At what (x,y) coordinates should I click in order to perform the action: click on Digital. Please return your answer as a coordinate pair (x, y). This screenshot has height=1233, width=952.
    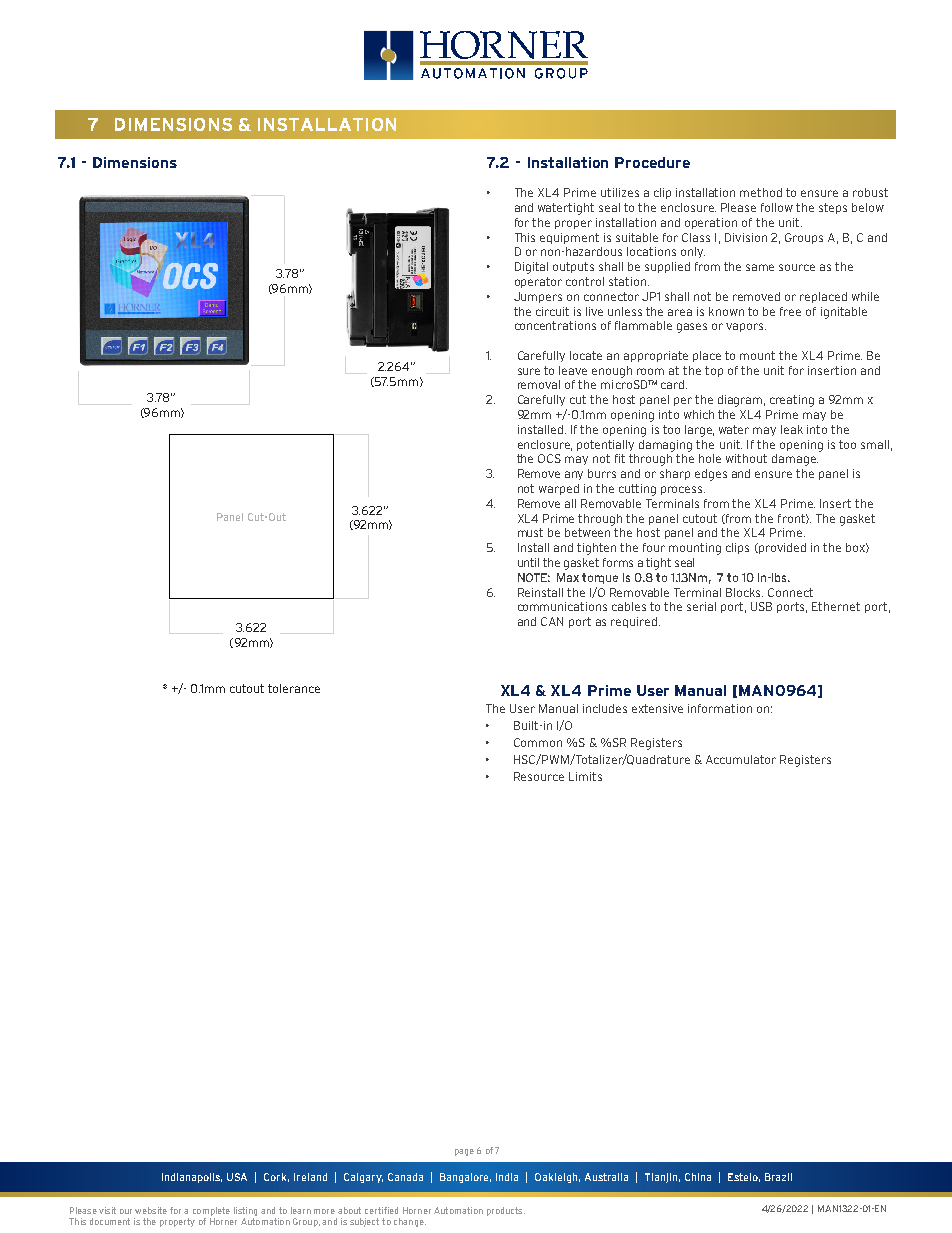
    Looking at the image, I should click on (531, 268).
